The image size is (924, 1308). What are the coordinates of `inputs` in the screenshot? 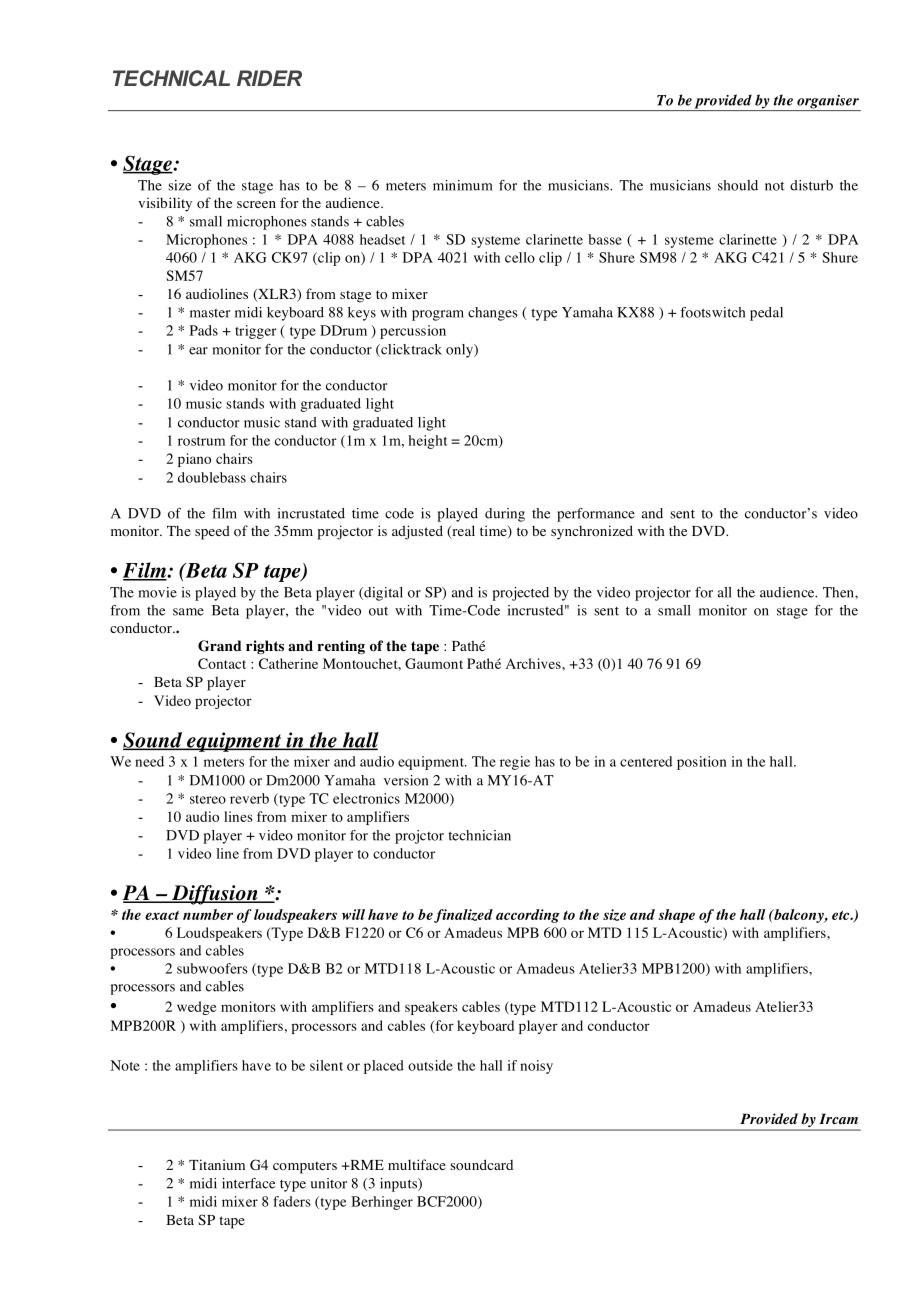 It's located at (399, 1185).
